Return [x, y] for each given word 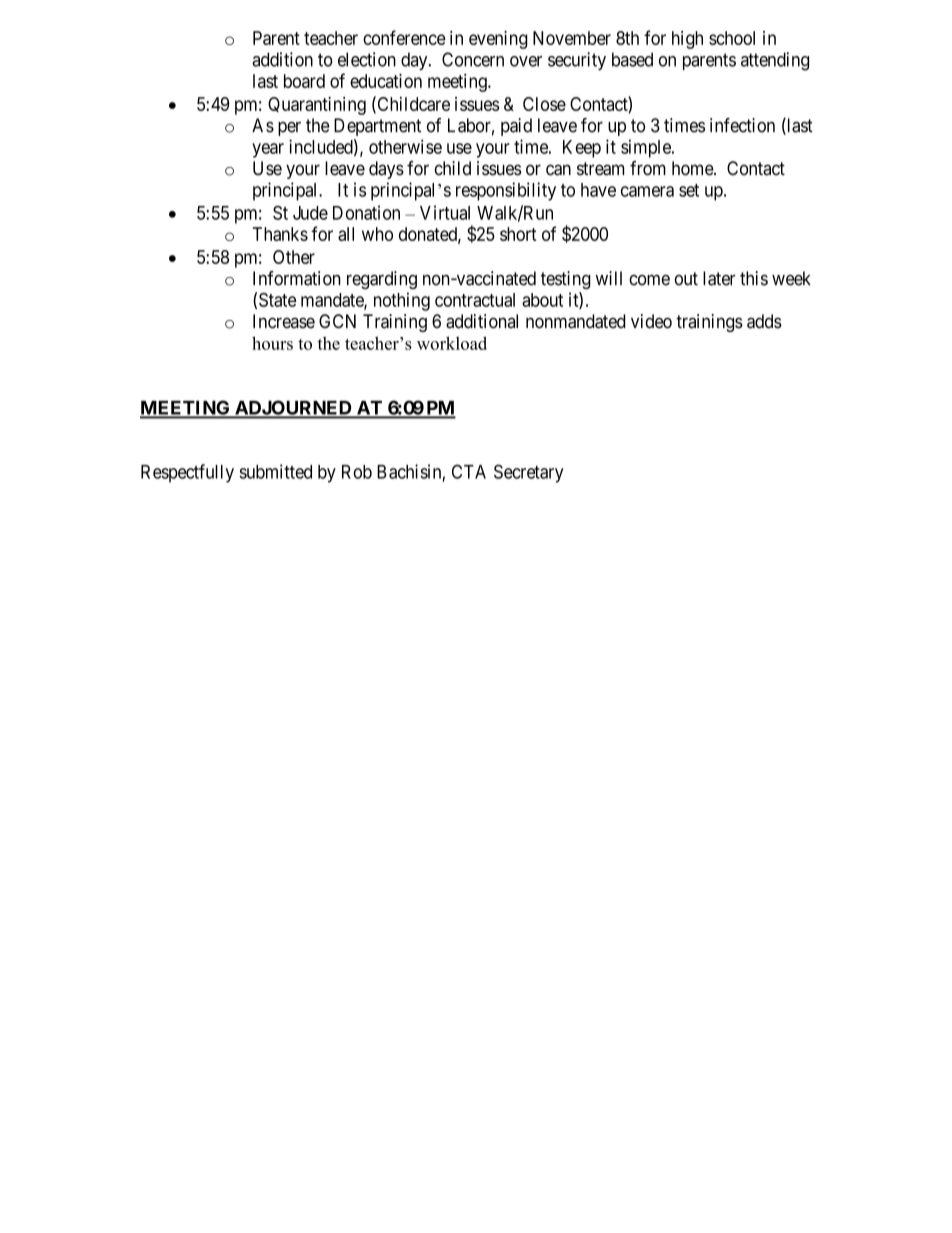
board [304, 81]
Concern [473, 59]
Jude [310, 213]
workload [452, 343]
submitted [275, 471]
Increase [284, 321]
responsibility [506, 191]
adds [764, 321]
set [689, 190]
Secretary [529, 473]
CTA [469, 471]
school [732, 38]
